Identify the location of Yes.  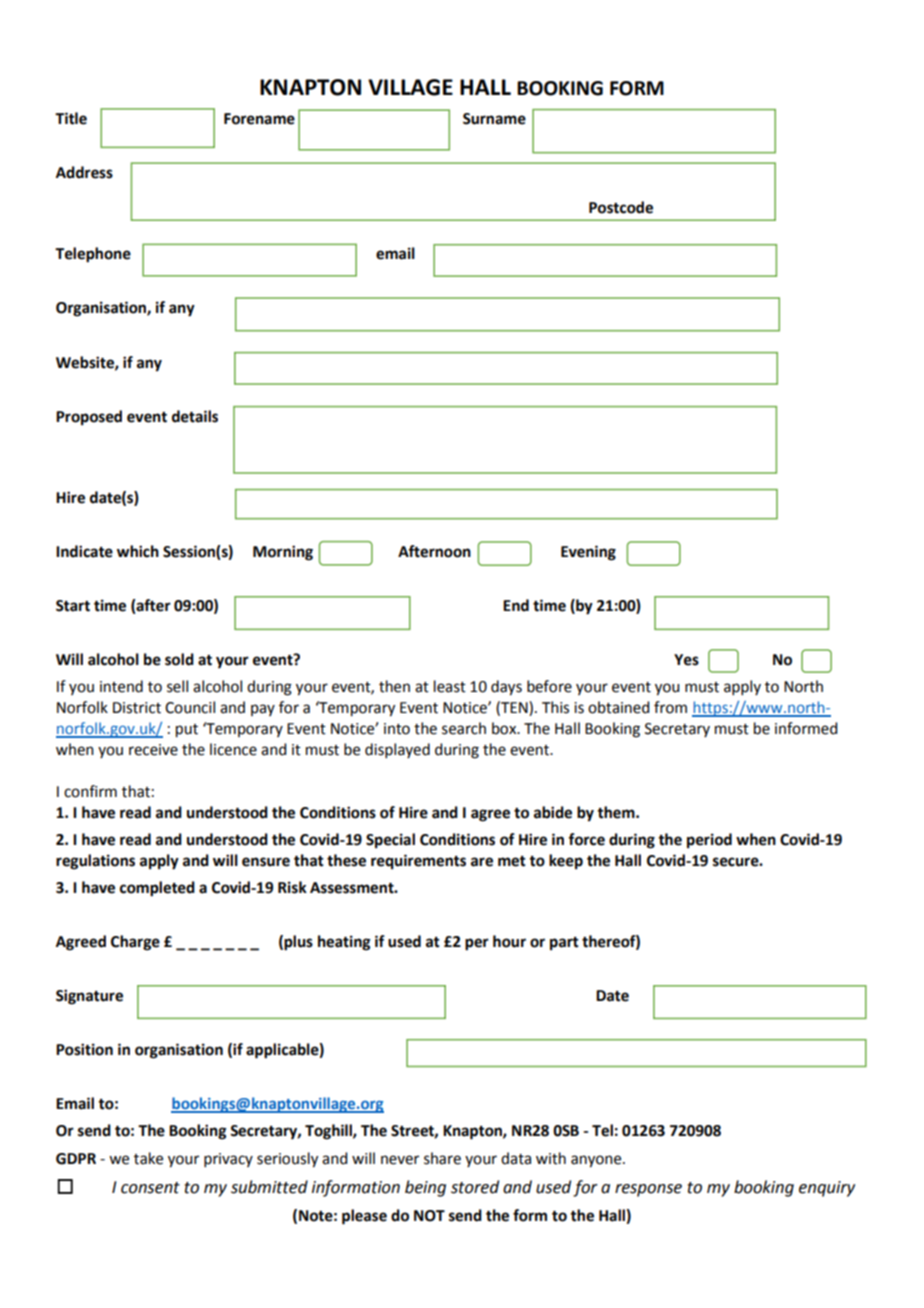
(686, 660).
